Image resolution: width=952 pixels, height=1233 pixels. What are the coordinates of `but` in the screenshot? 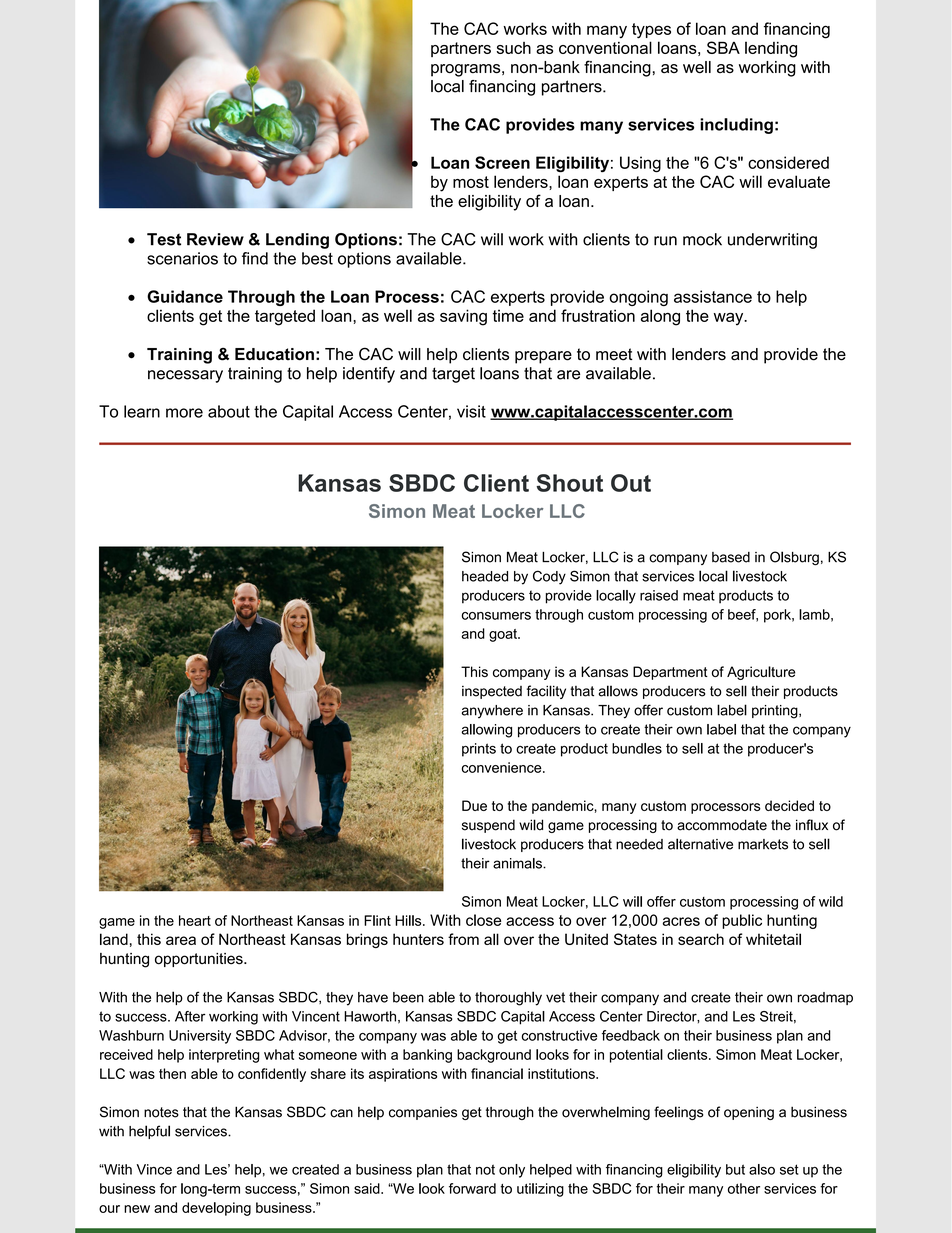 It's located at (735, 1169).
